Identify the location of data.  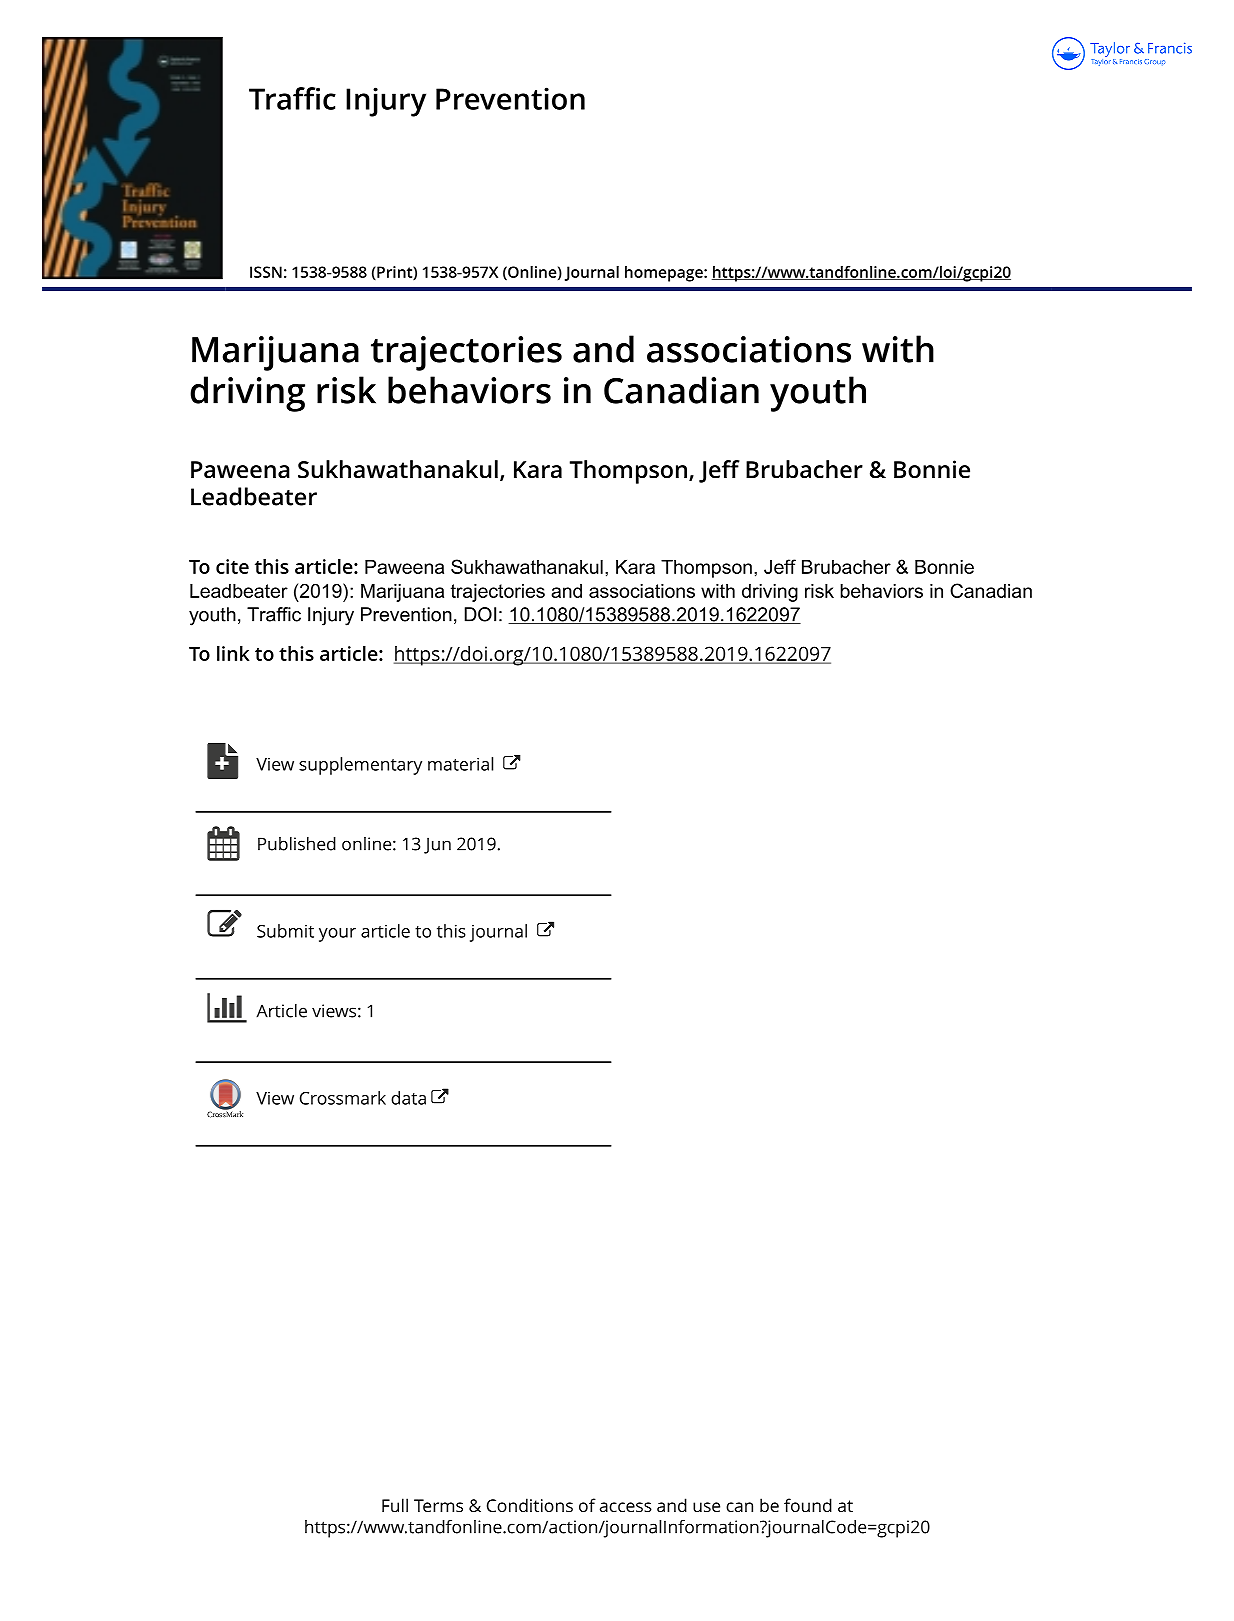
(408, 1098).
